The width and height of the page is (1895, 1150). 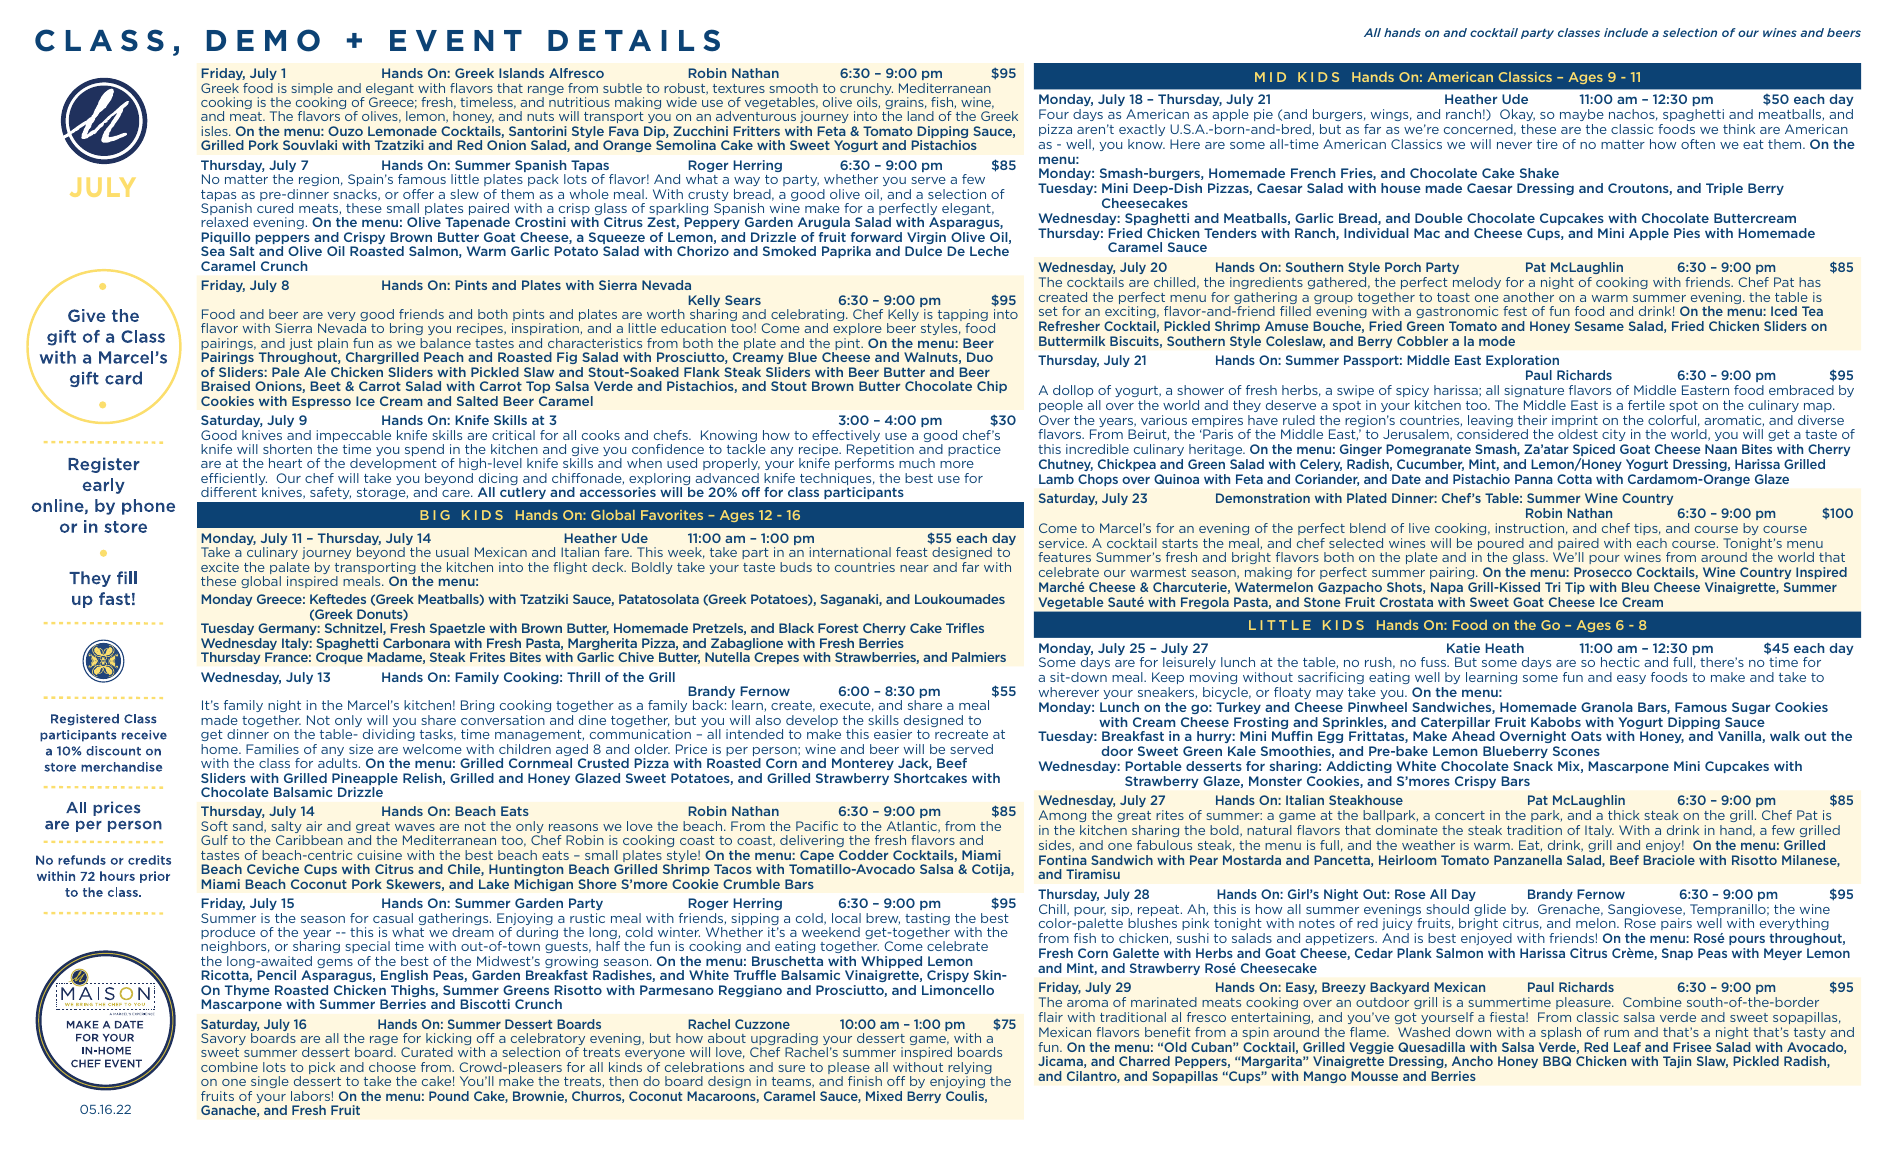 What do you see at coordinates (1627, 1047) in the page?
I see `Leaf` at bounding box center [1627, 1047].
